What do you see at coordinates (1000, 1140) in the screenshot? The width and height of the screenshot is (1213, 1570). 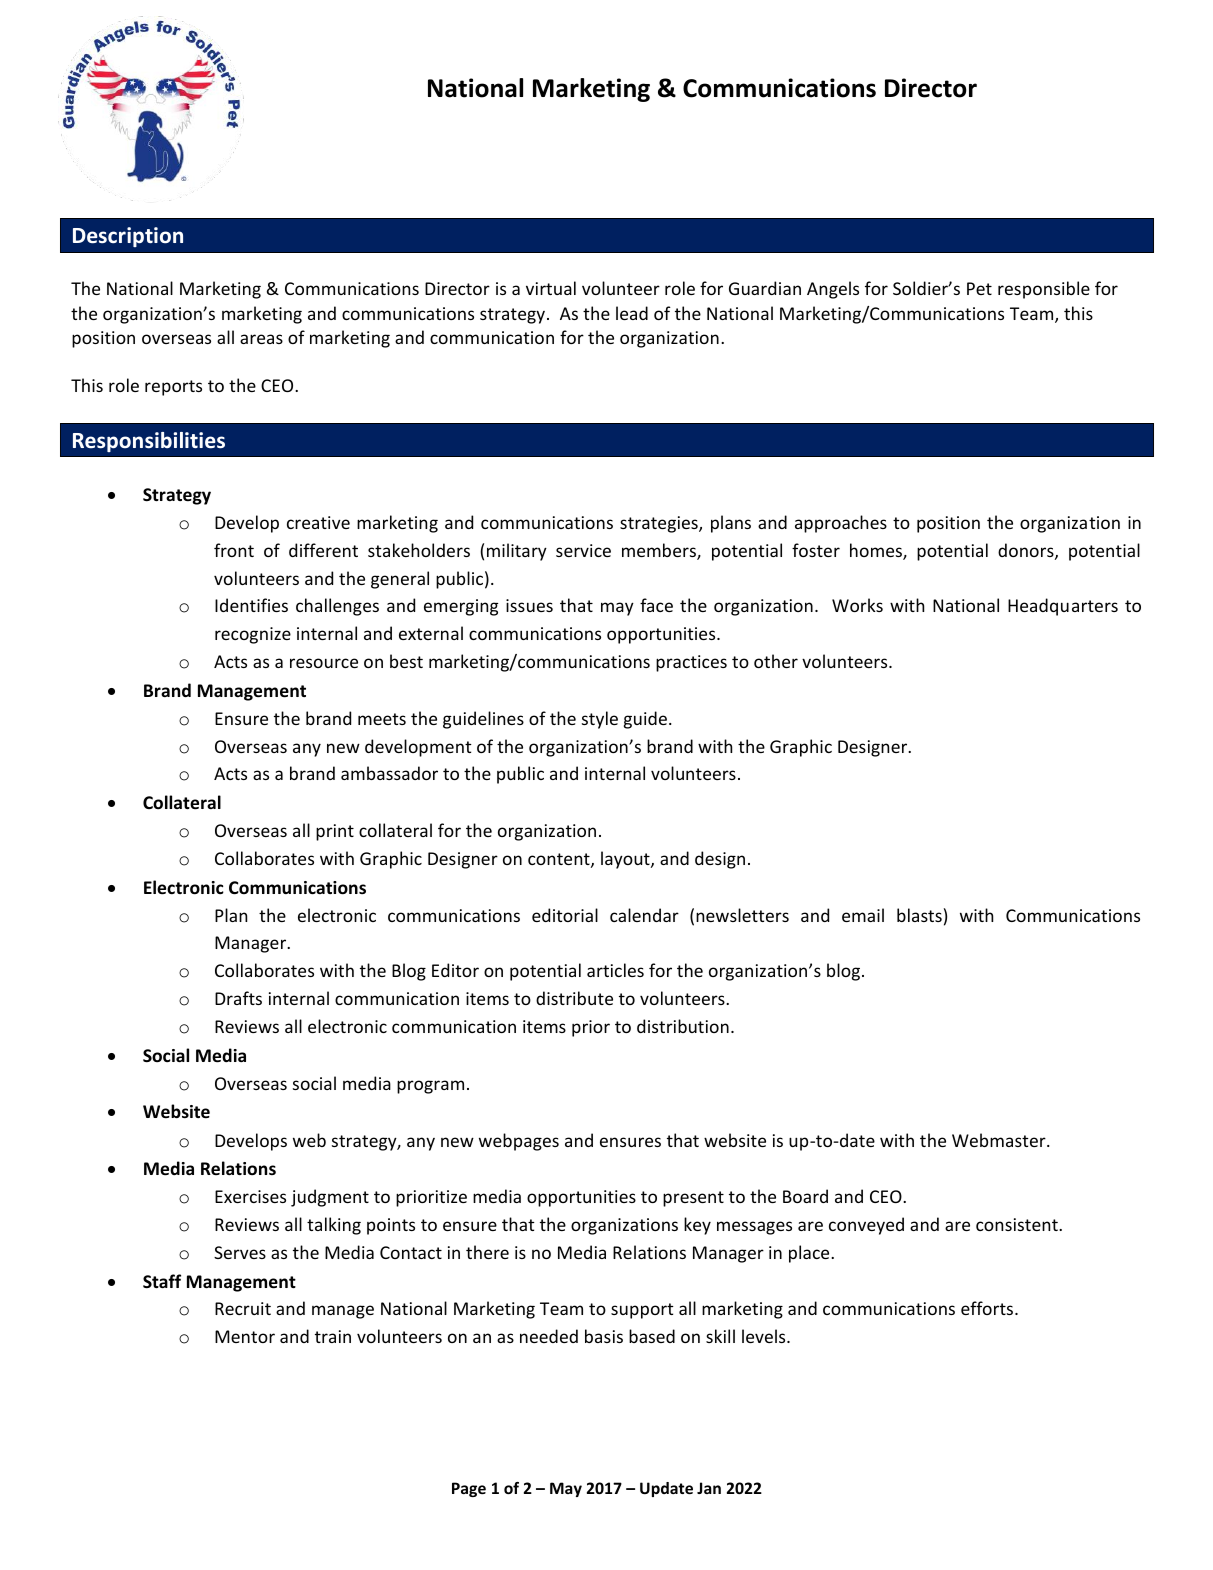 I see `Webmaster` at bounding box center [1000, 1140].
